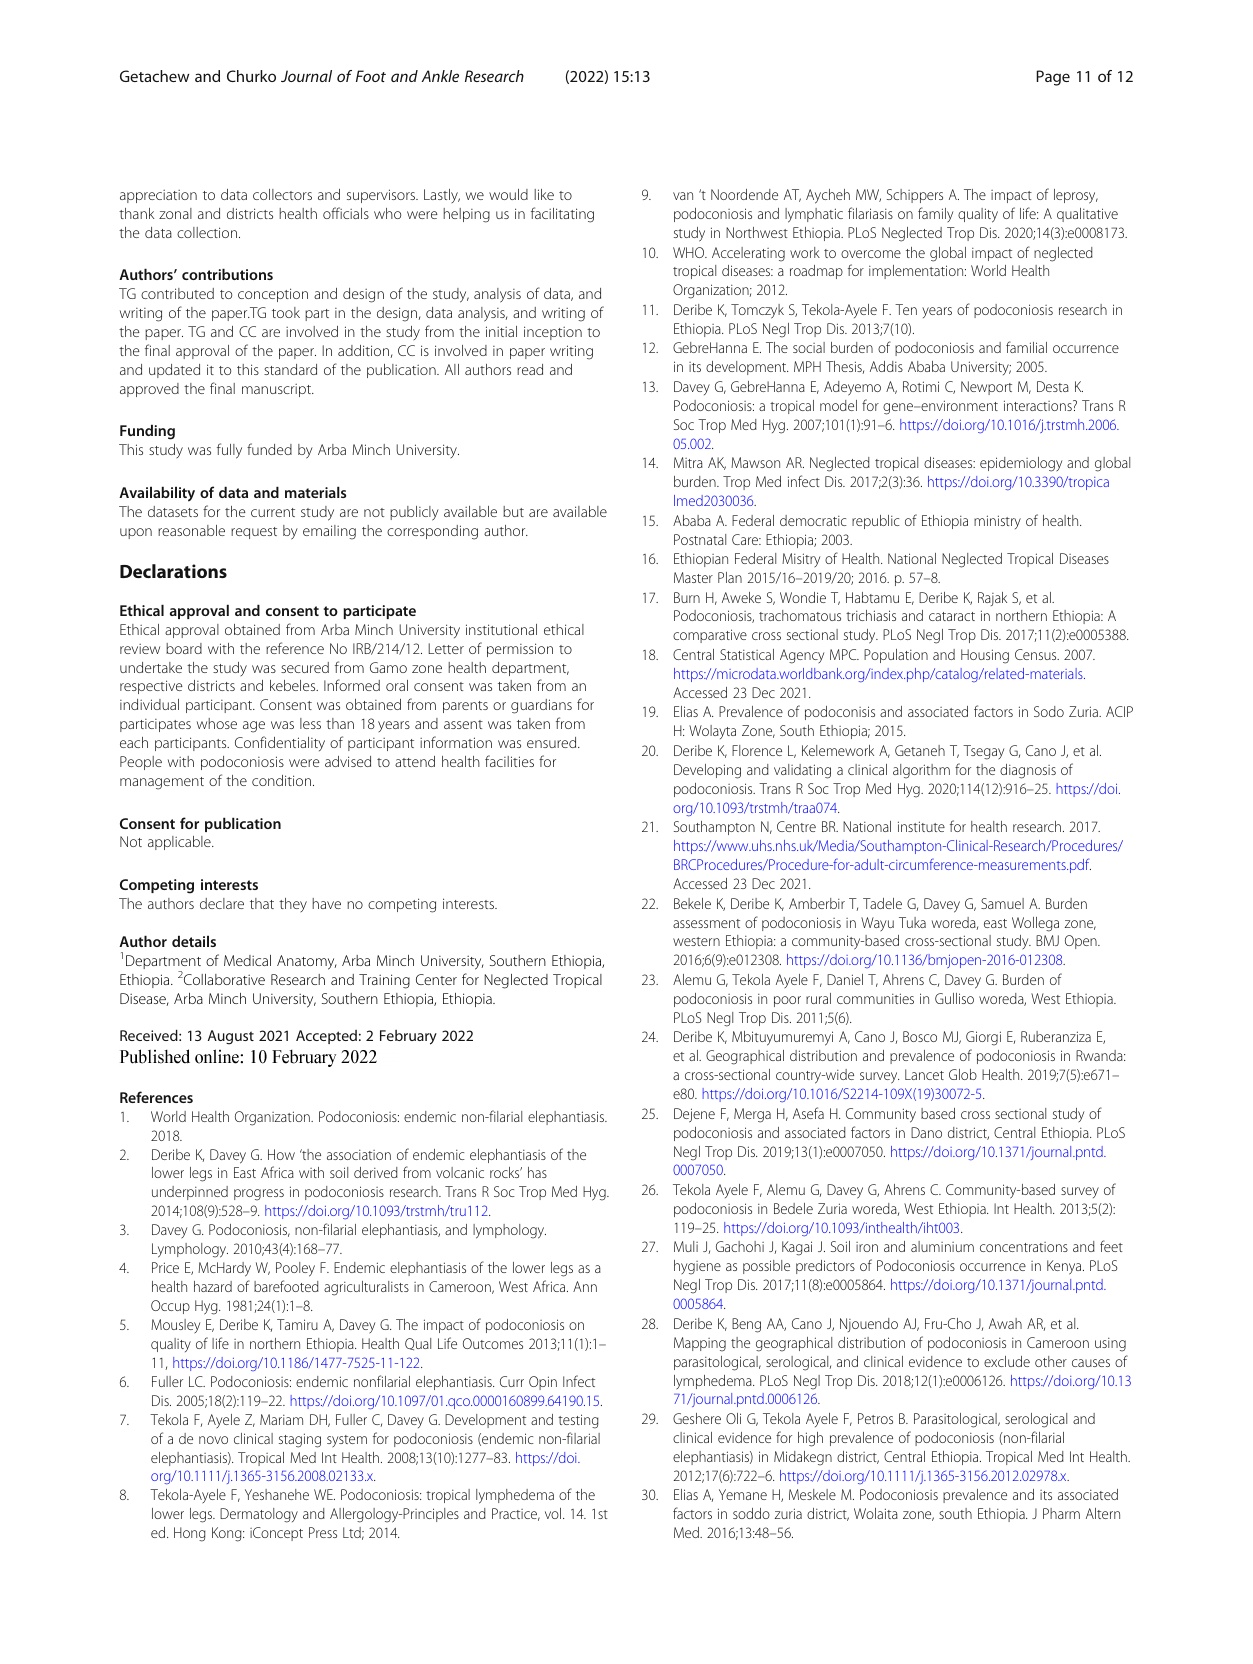 Image resolution: width=1253 pixels, height=1664 pixels. Describe the element at coordinates (553, 742) in the page. I see `ensured` at that location.
